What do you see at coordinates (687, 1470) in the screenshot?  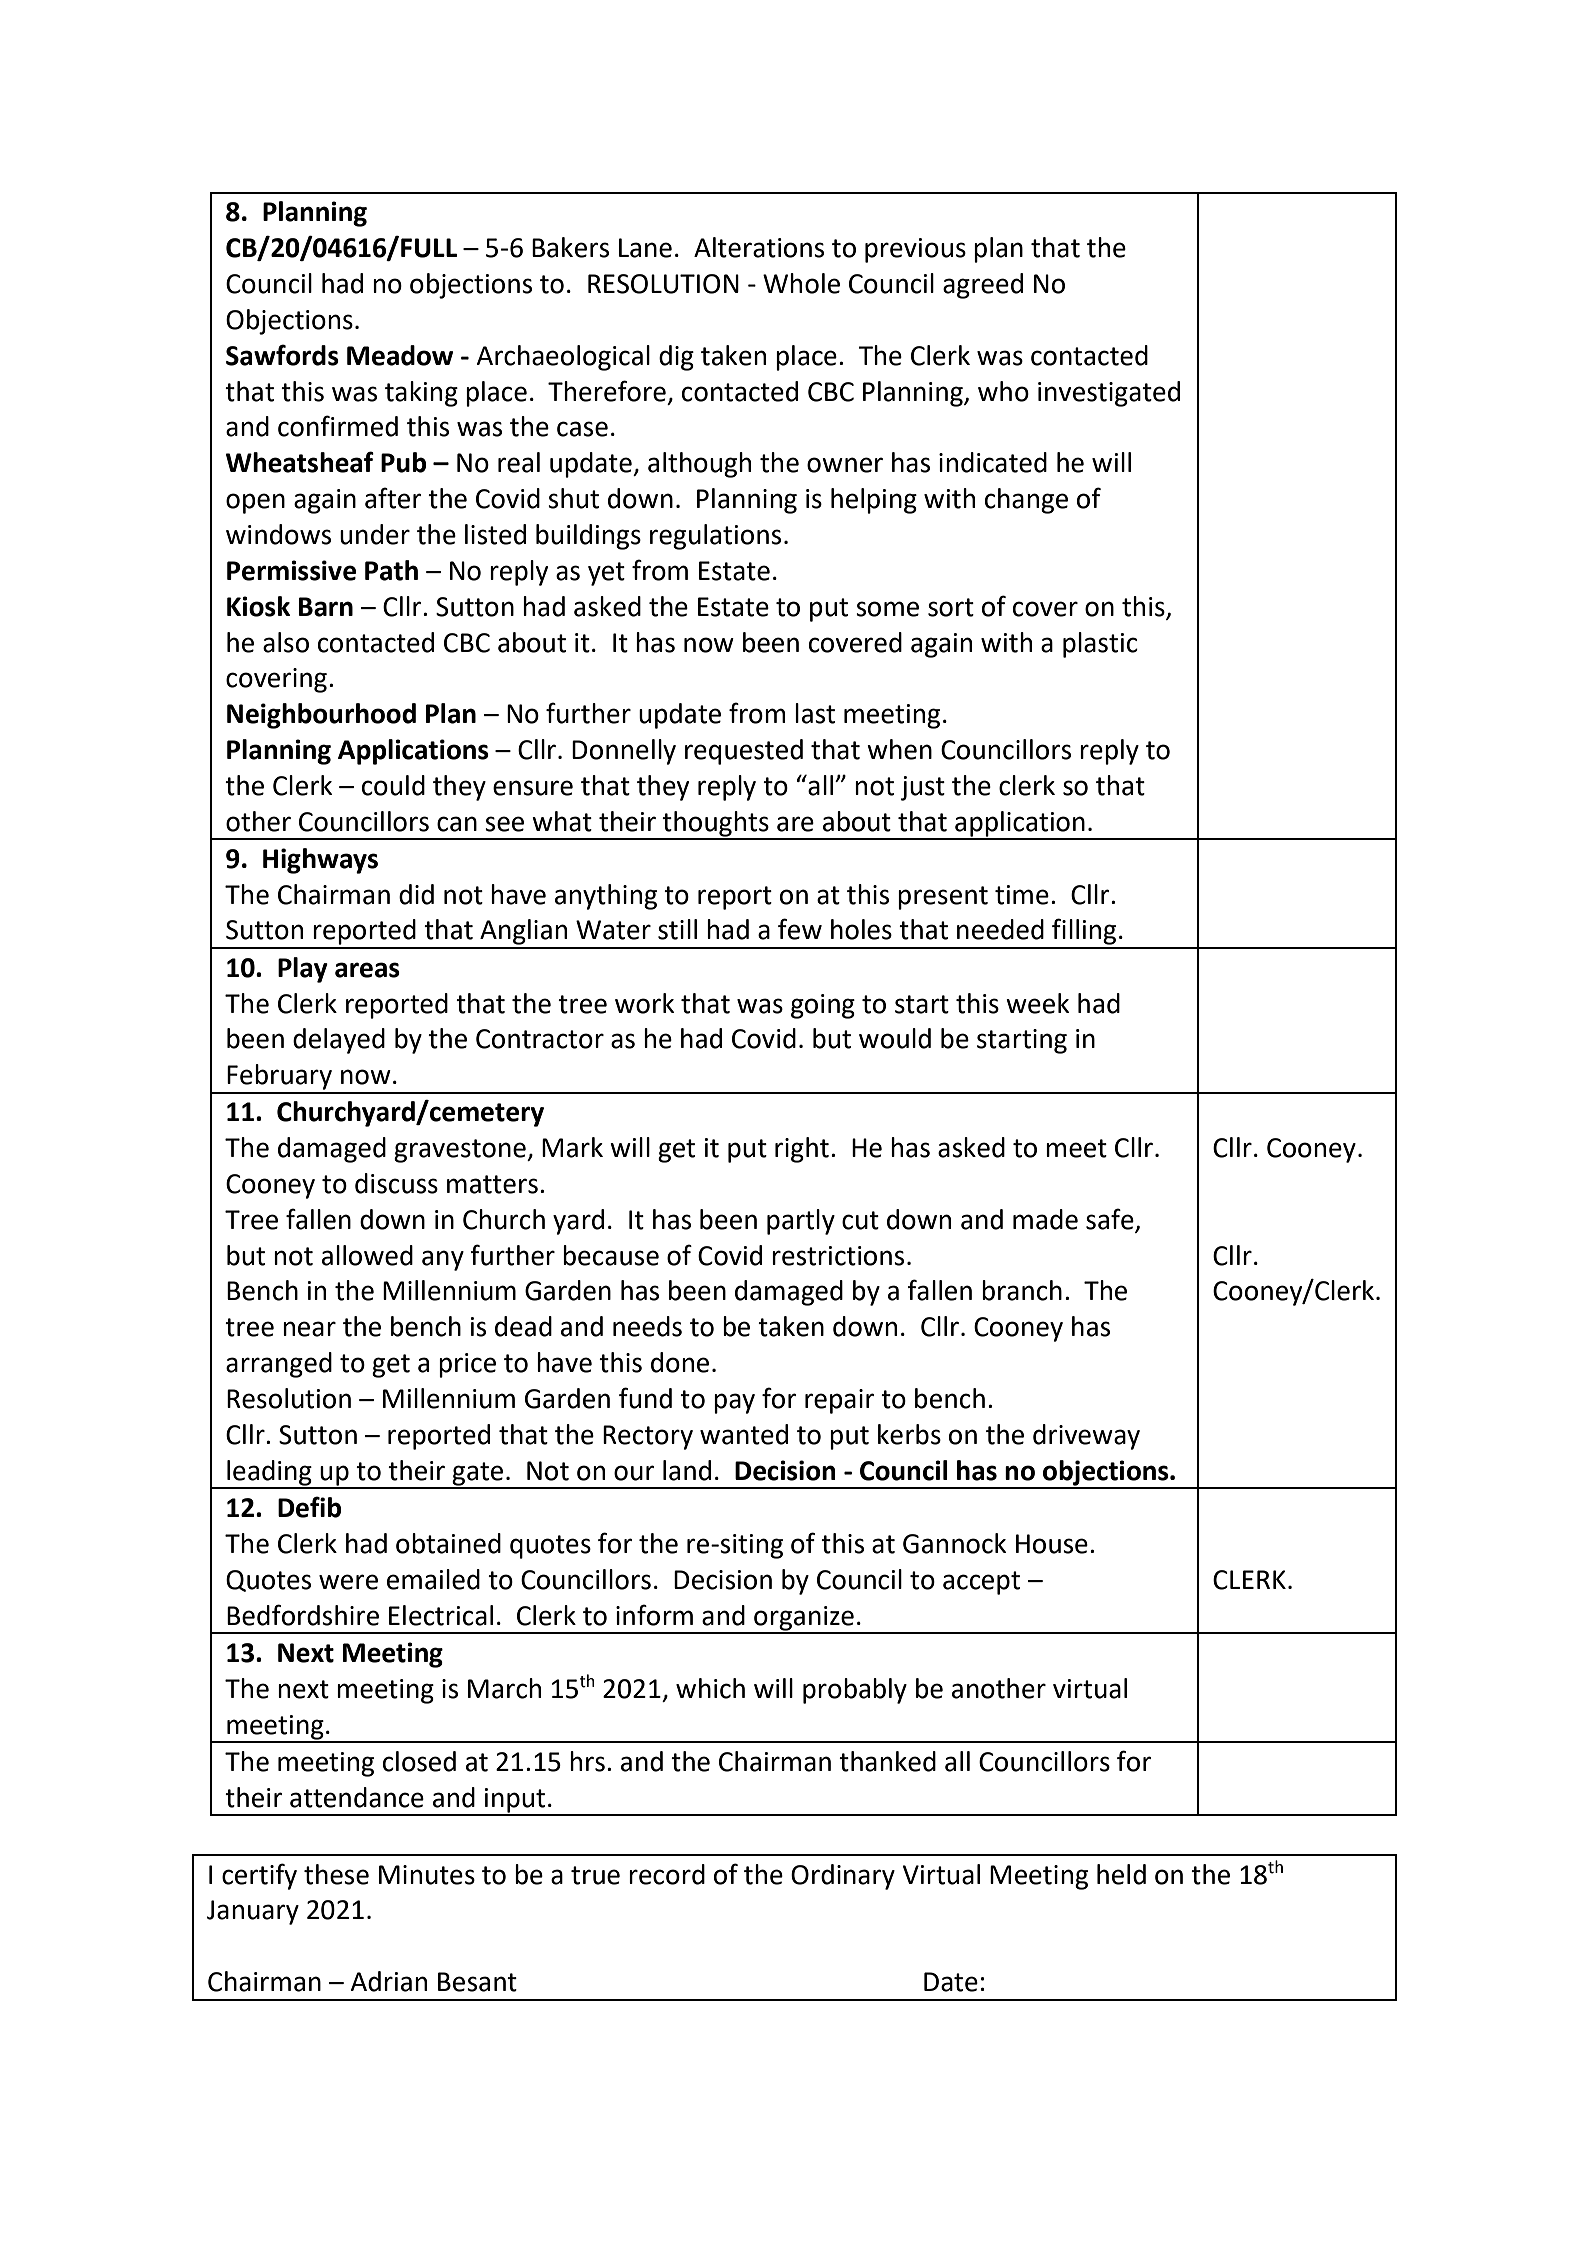 I see `land` at bounding box center [687, 1470].
